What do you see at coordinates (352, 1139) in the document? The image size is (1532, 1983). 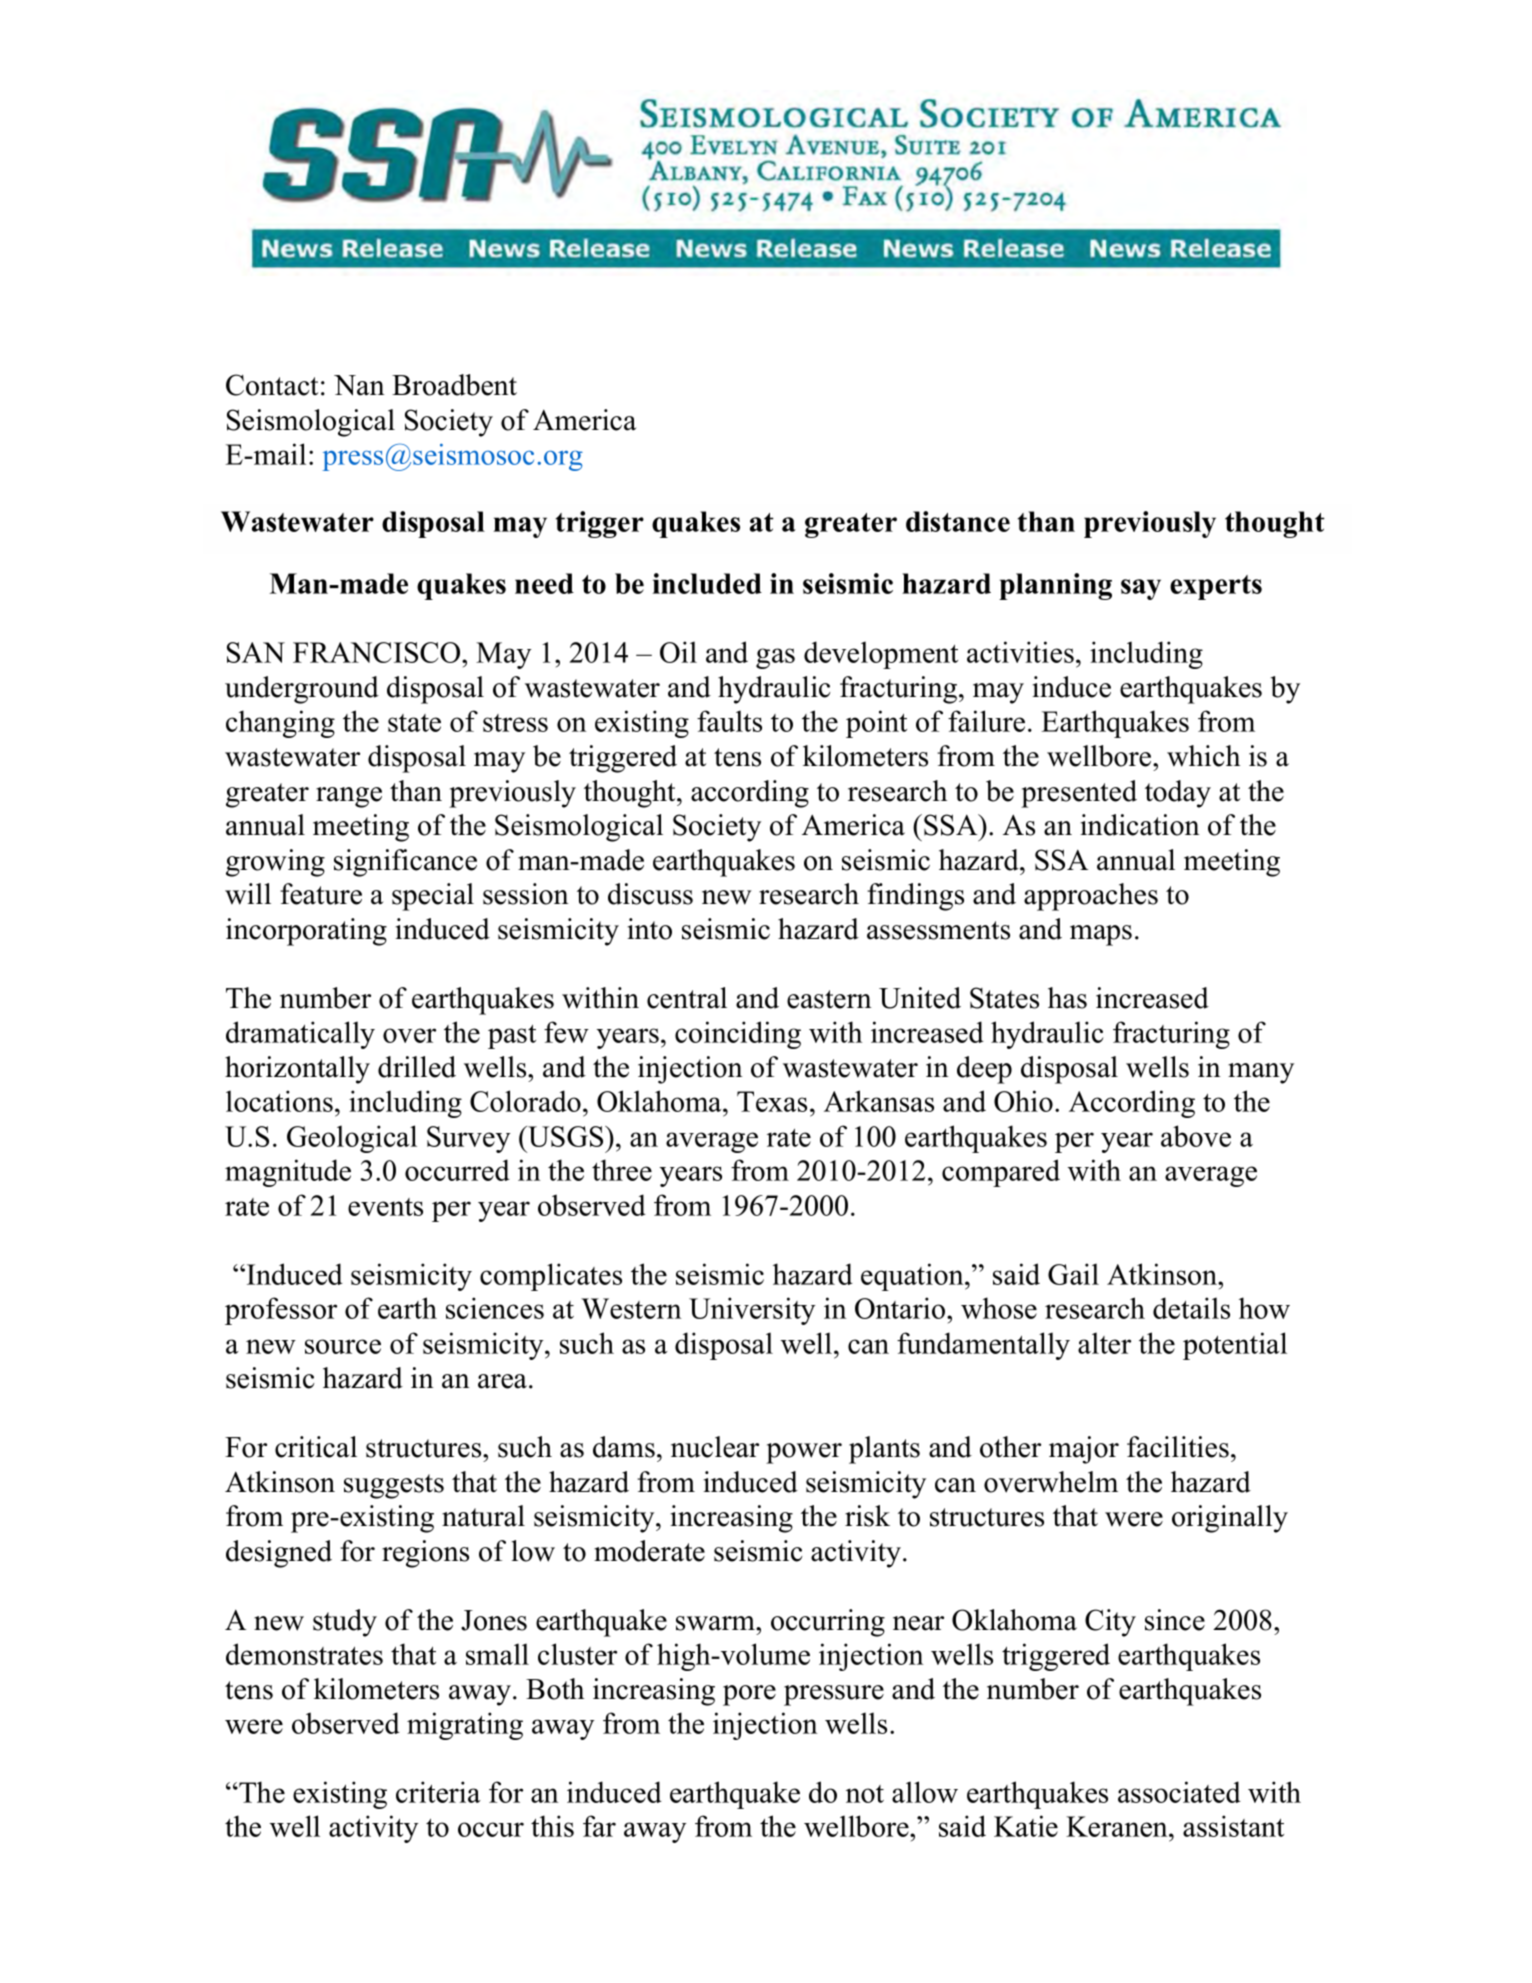 I see `Geological` at bounding box center [352, 1139].
